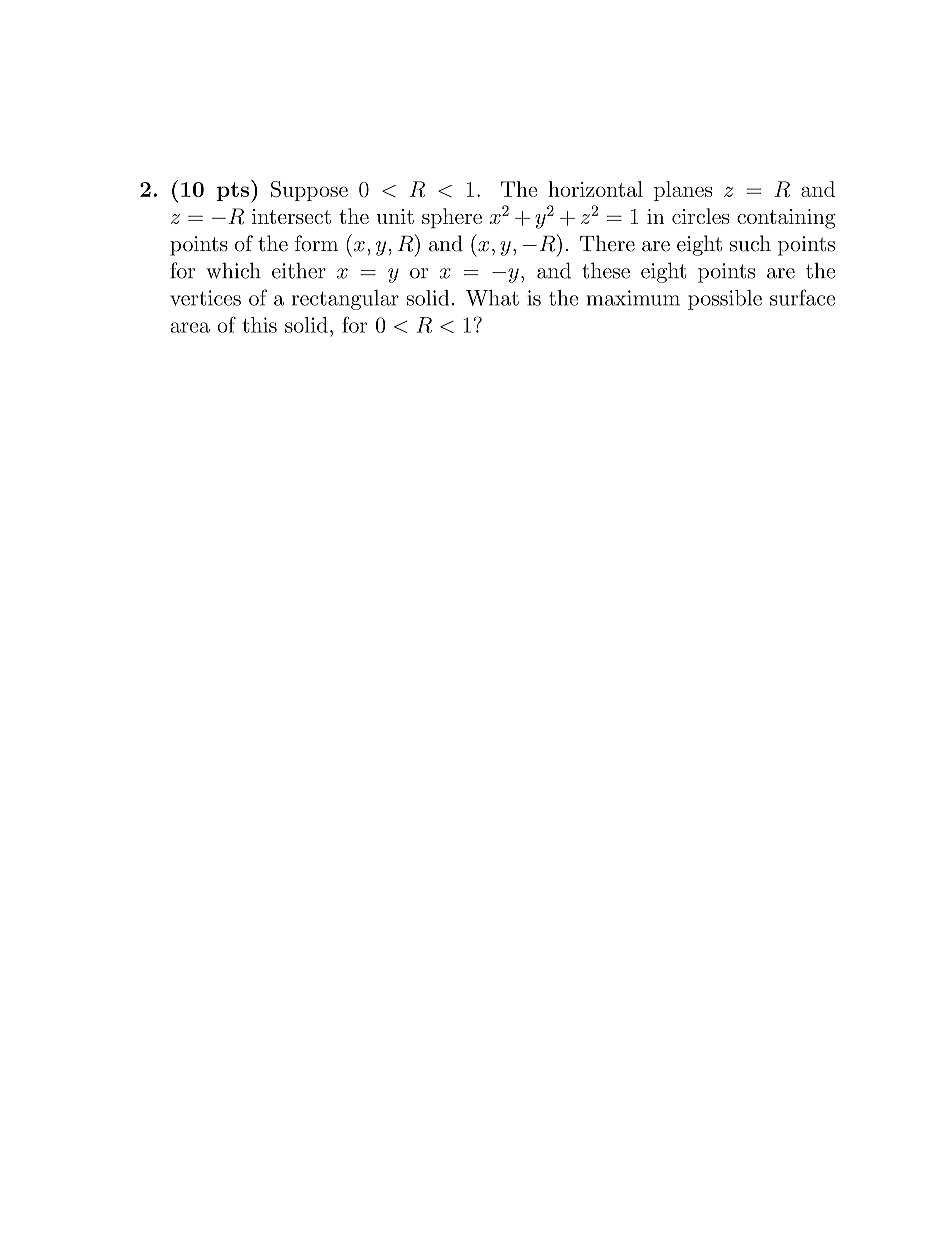 The height and width of the image is (1233, 952). Describe the element at coordinates (607, 243) in the image. I see `There` at that location.
